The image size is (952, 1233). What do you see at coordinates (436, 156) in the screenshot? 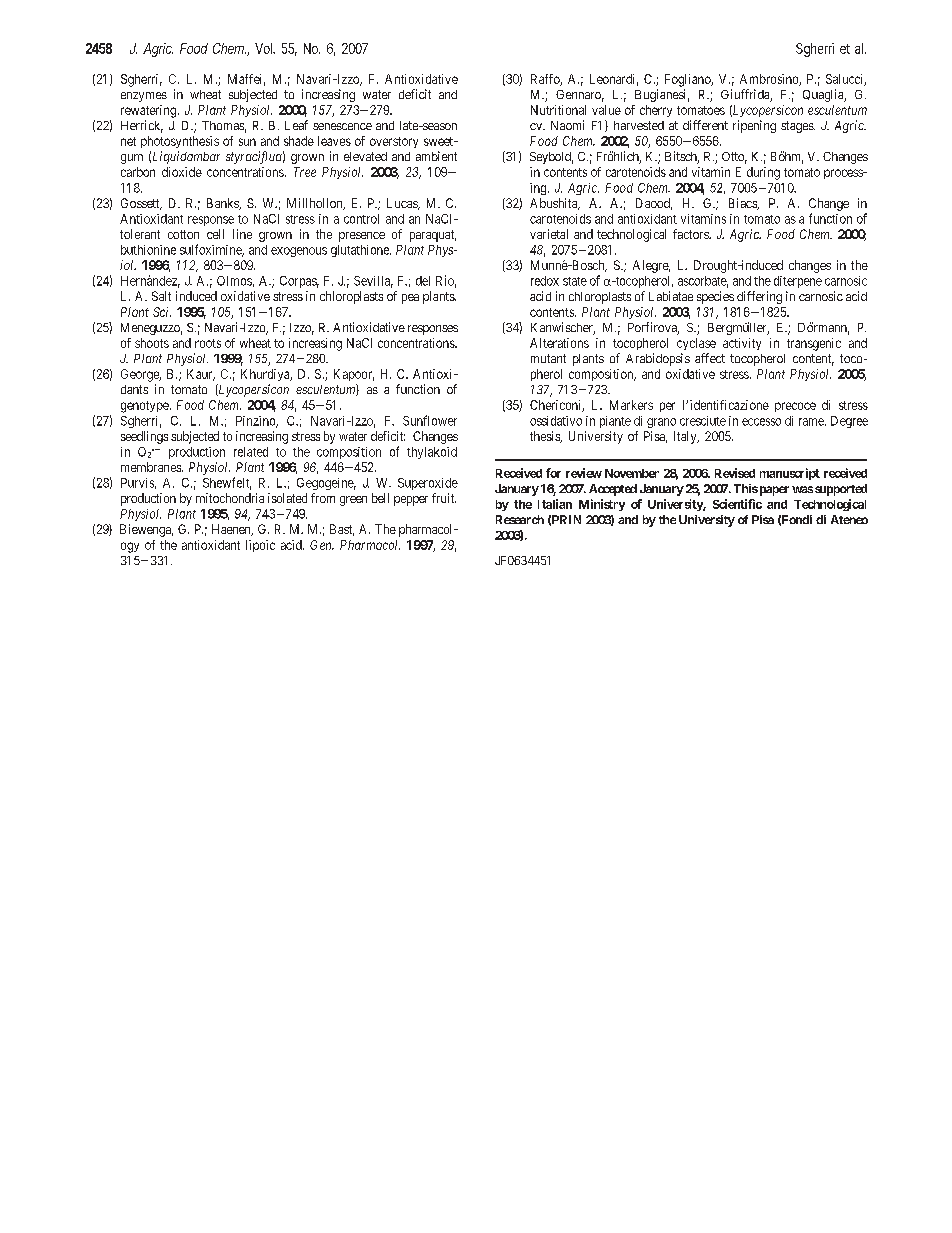
I see `ambient` at bounding box center [436, 156].
